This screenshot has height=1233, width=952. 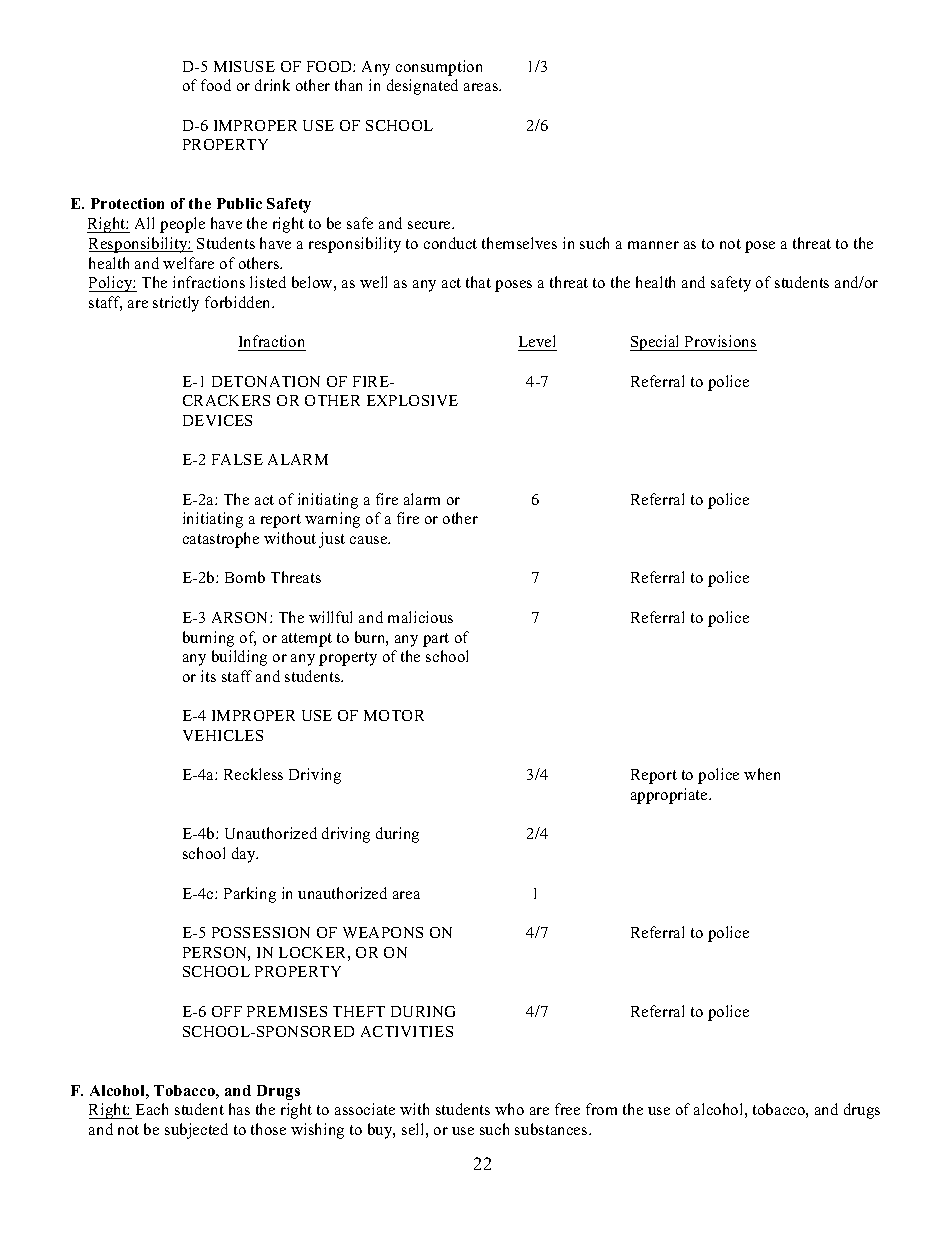 What do you see at coordinates (244, 66) in the screenshot?
I see `MISUSE` at bounding box center [244, 66].
